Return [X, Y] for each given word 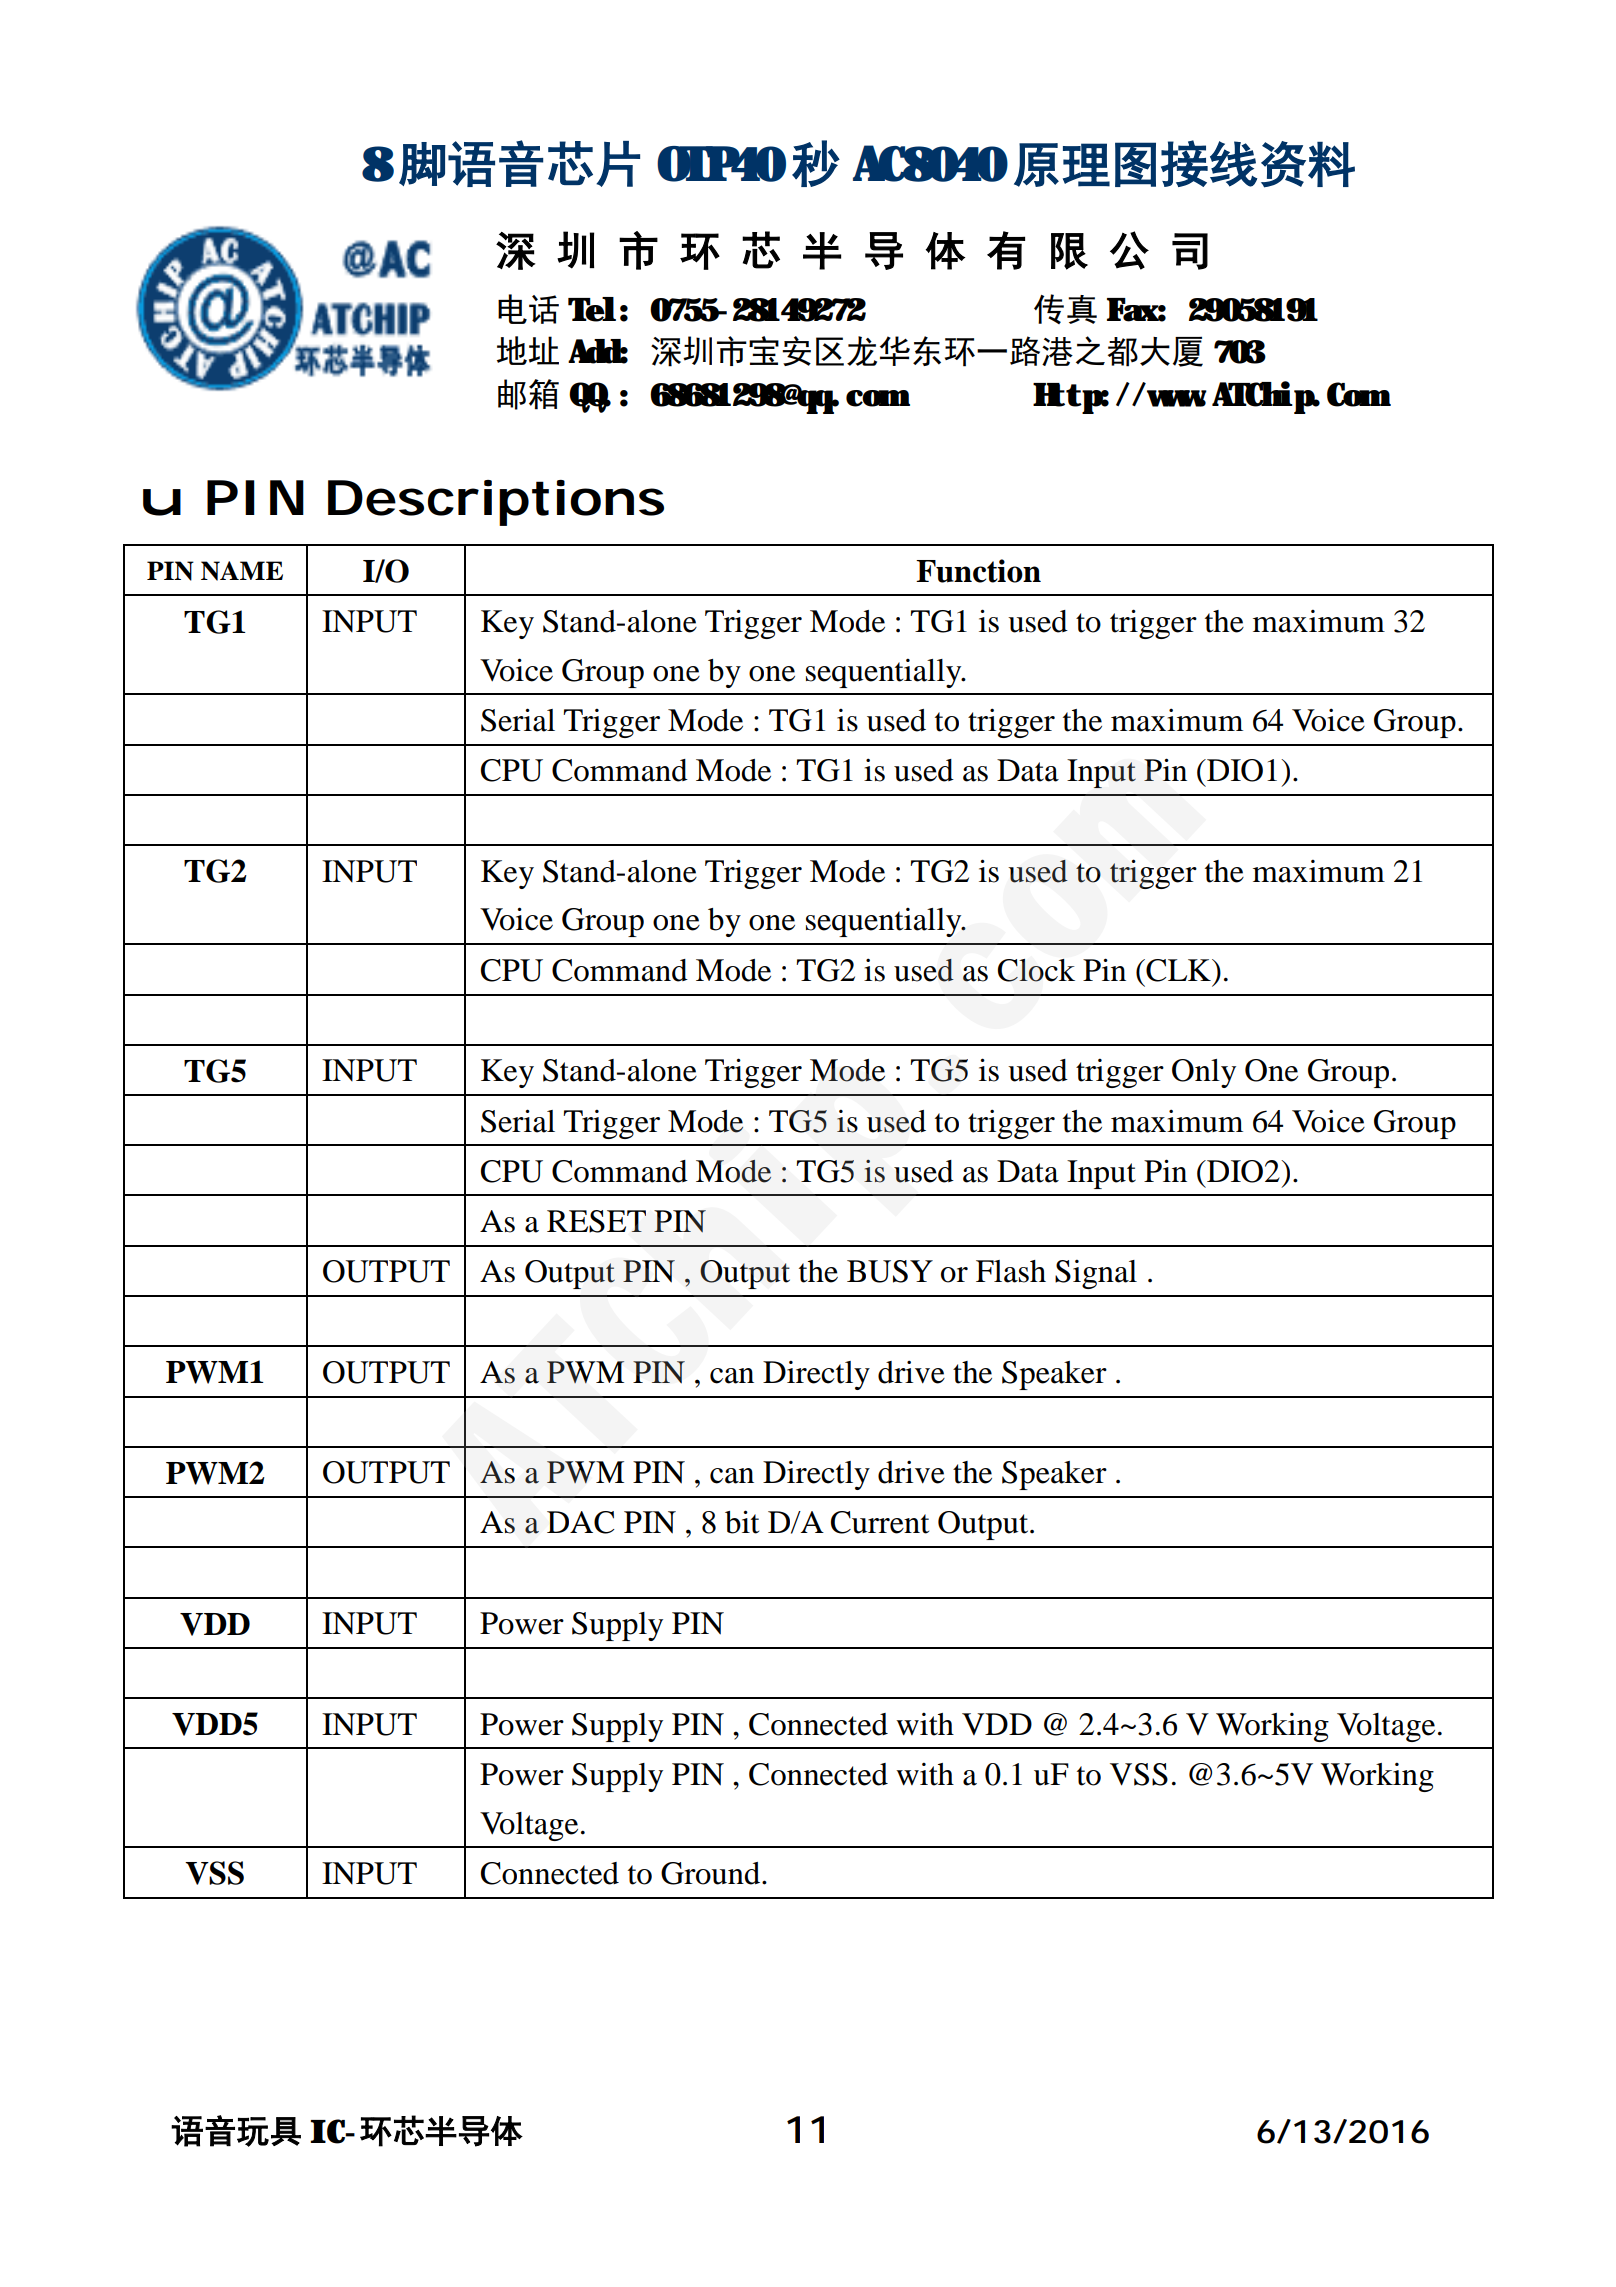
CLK [1178, 970]
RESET [596, 1221]
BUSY [890, 1271]
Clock [1036, 970]
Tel [592, 309]
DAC [581, 1522]
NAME [242, 571]
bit [742, 1522]
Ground [712, 1873]
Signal [1096, 1274]
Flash [1011, 1271]
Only [1204, 1073]
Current [880, 1522]
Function [978, 571]
